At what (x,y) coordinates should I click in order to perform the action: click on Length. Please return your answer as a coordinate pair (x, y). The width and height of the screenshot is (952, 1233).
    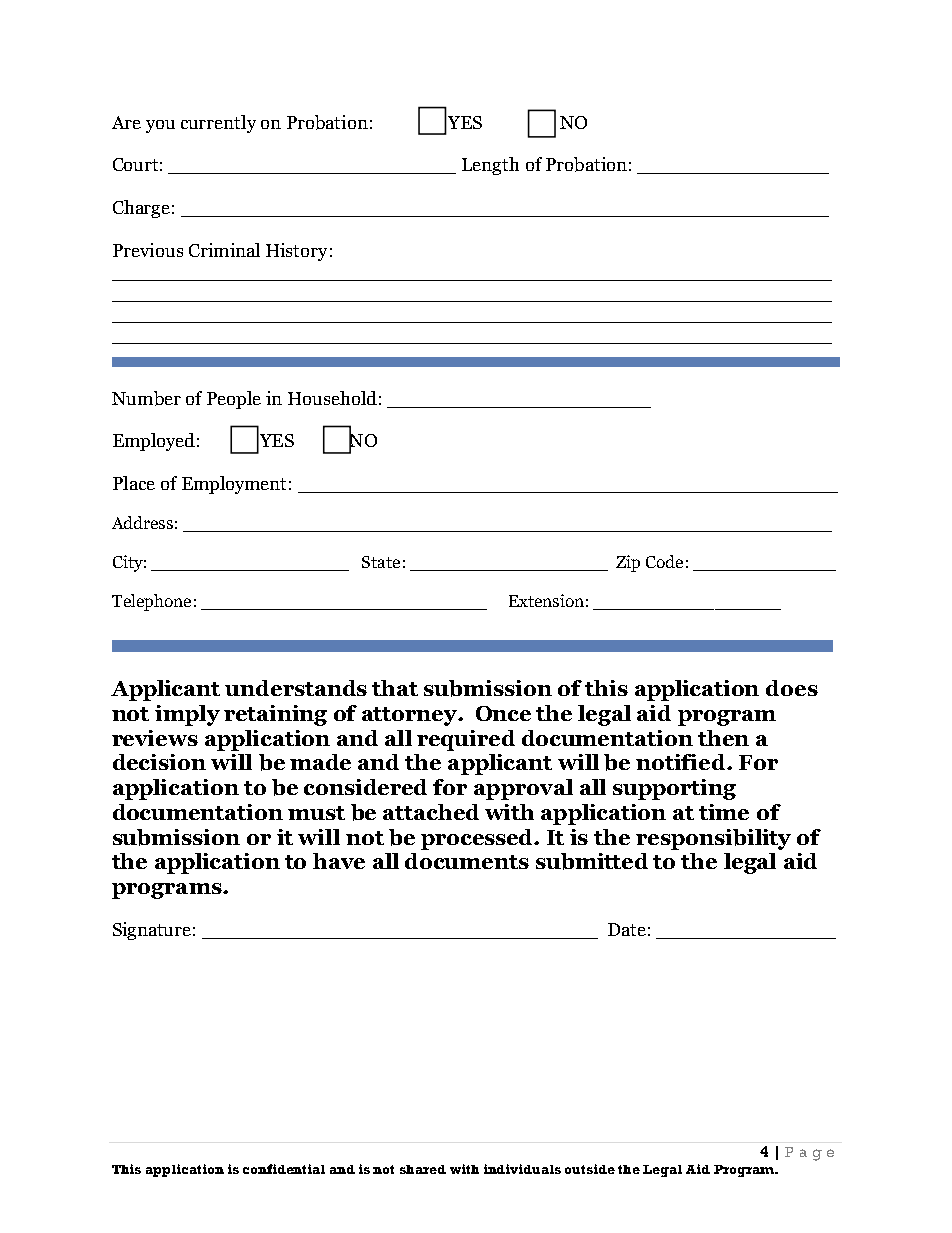
    Looking at the image, I should click on (490, 166).
